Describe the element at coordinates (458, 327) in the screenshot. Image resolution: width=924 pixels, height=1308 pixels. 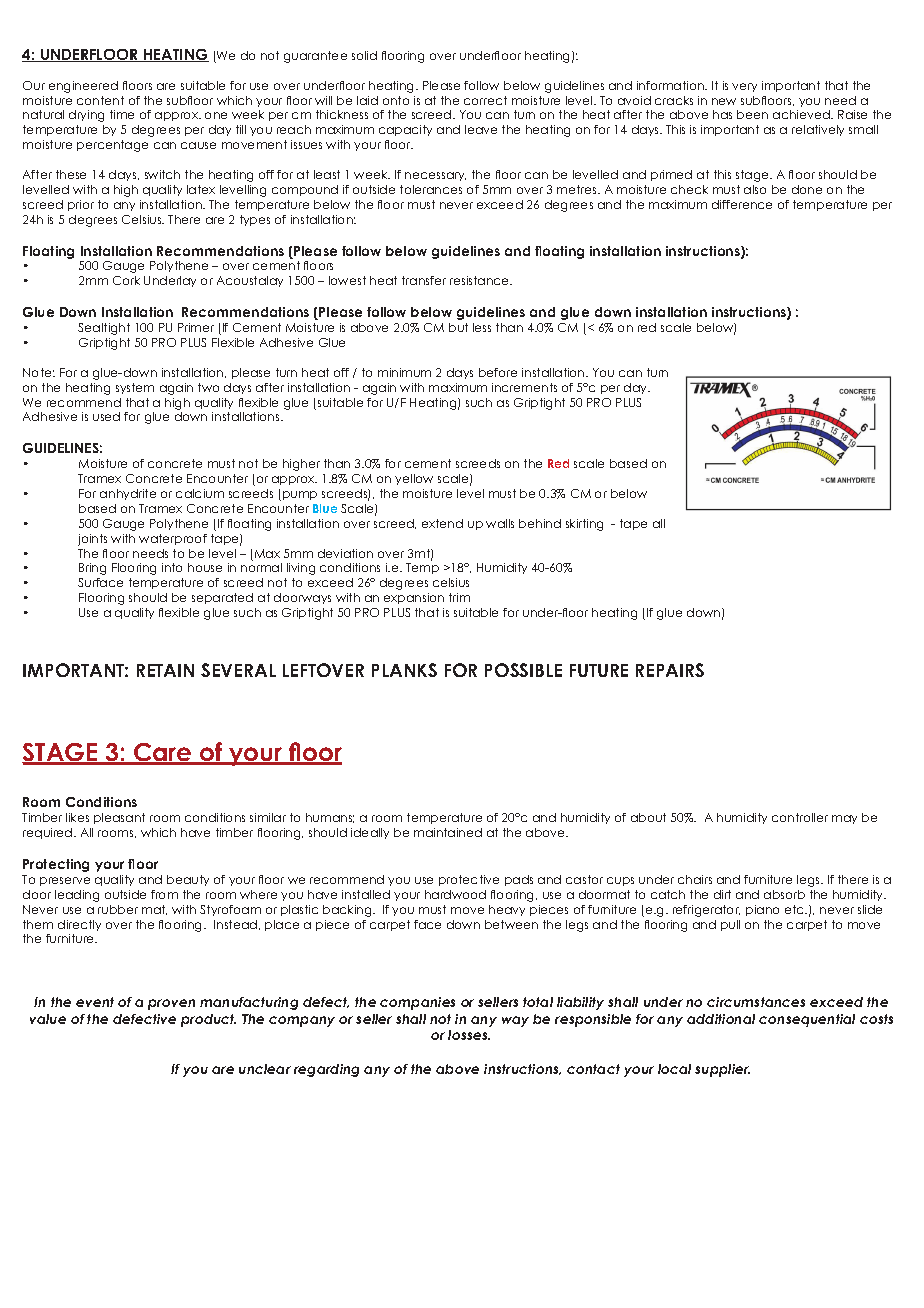
I see `but` at that location.
